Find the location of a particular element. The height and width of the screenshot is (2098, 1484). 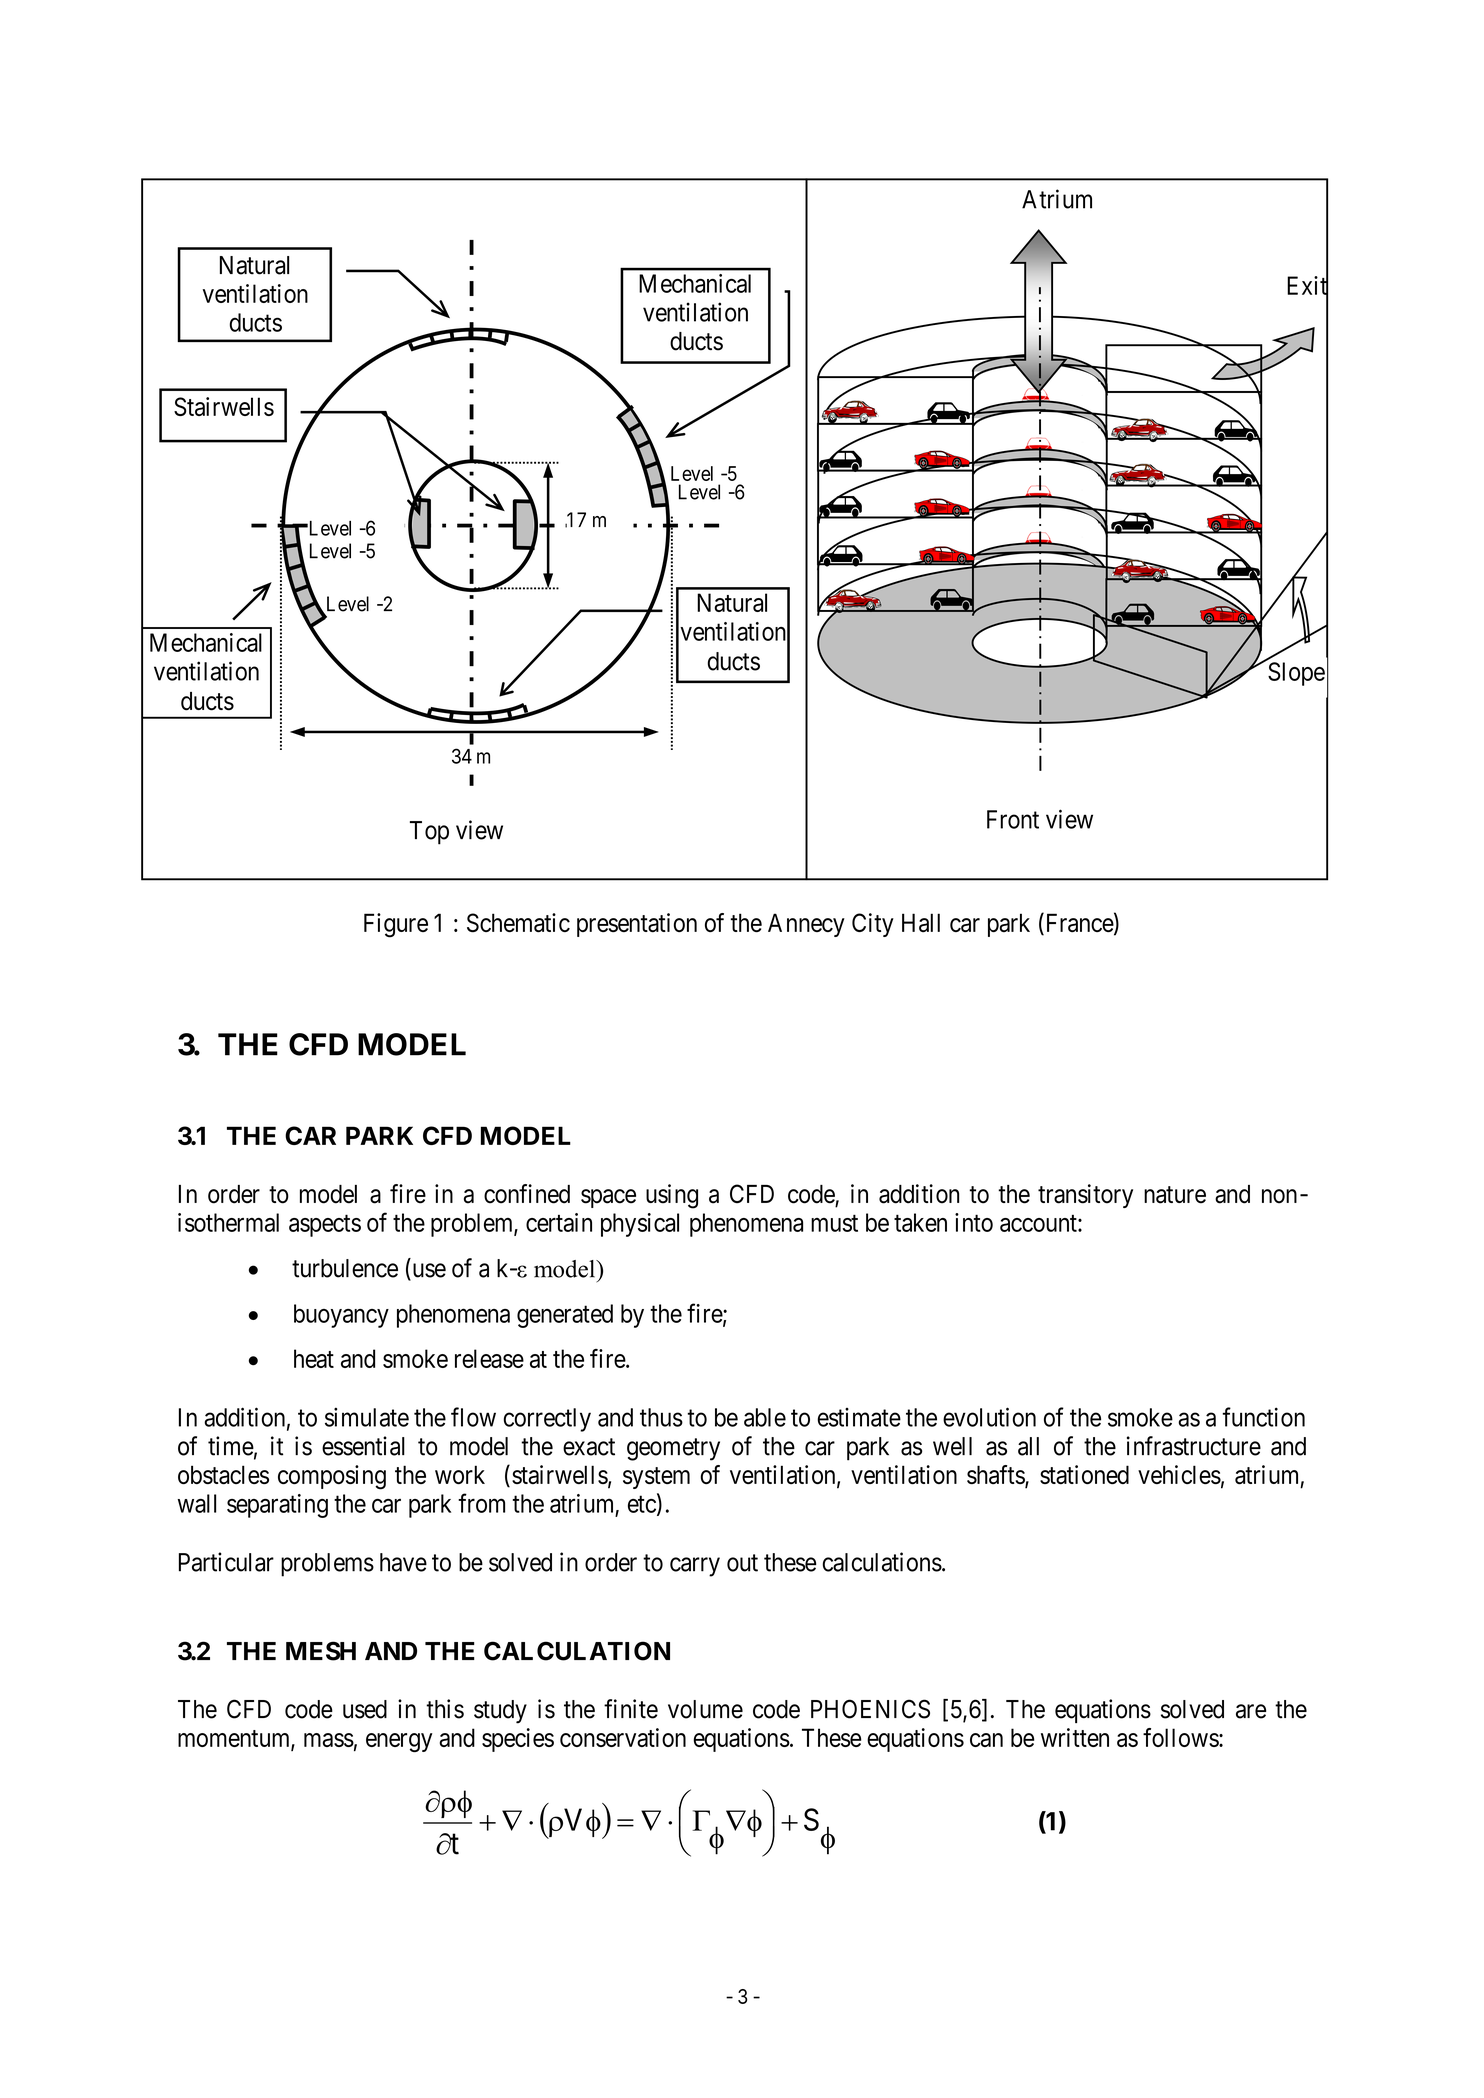

City is located at coordinates (873, 925).
